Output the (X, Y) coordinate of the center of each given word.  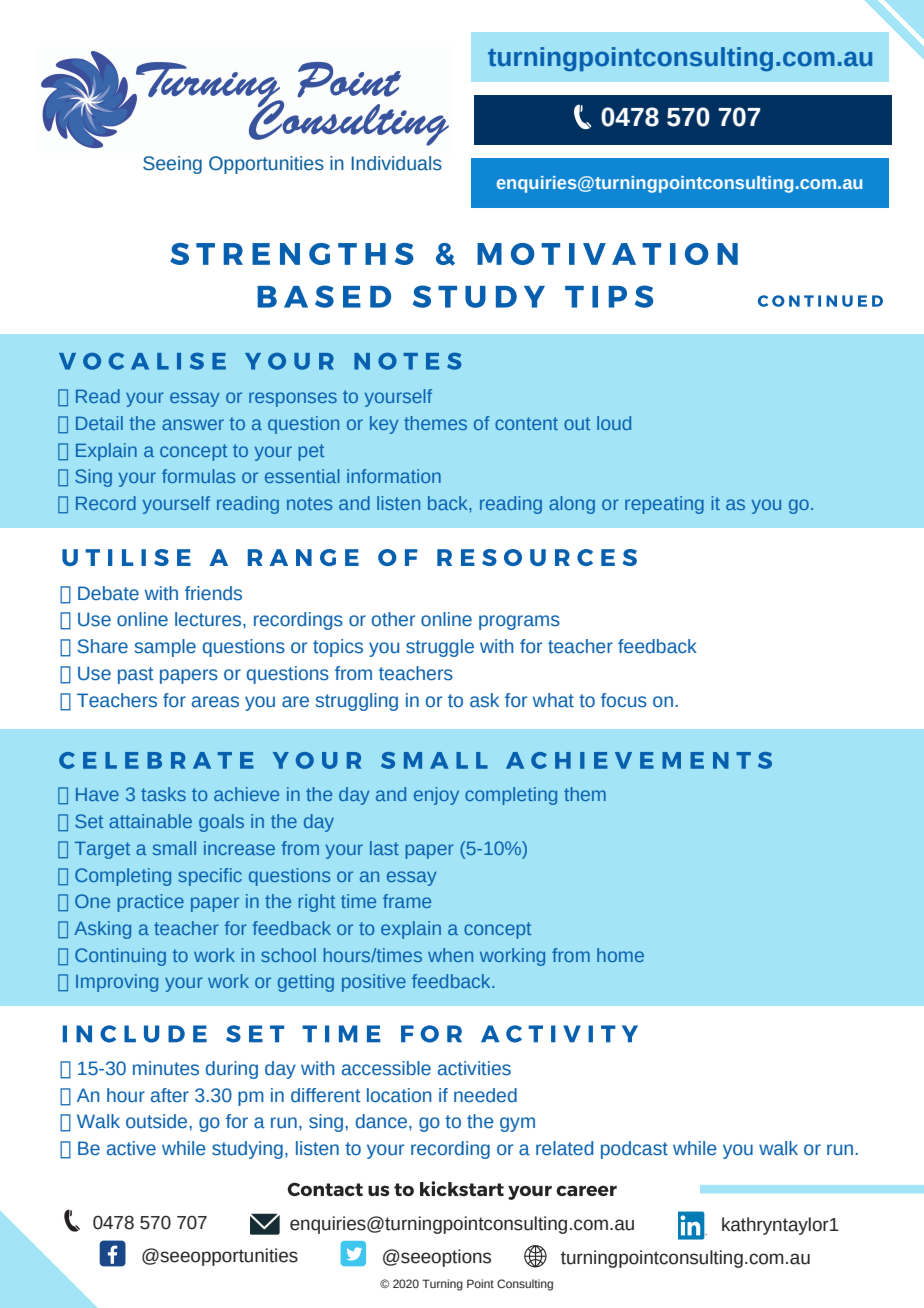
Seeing (172, 165)
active (131, 1148)
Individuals (396, 163)
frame (407, 901)
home (620, 955)
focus (624, 700)
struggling (357, 702)
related (564, 1148)
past (136, 675)
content (526, 423)
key (384, 425)
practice (150, 903)
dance (383, 1121)
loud (614, 423)
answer (193, 424)
